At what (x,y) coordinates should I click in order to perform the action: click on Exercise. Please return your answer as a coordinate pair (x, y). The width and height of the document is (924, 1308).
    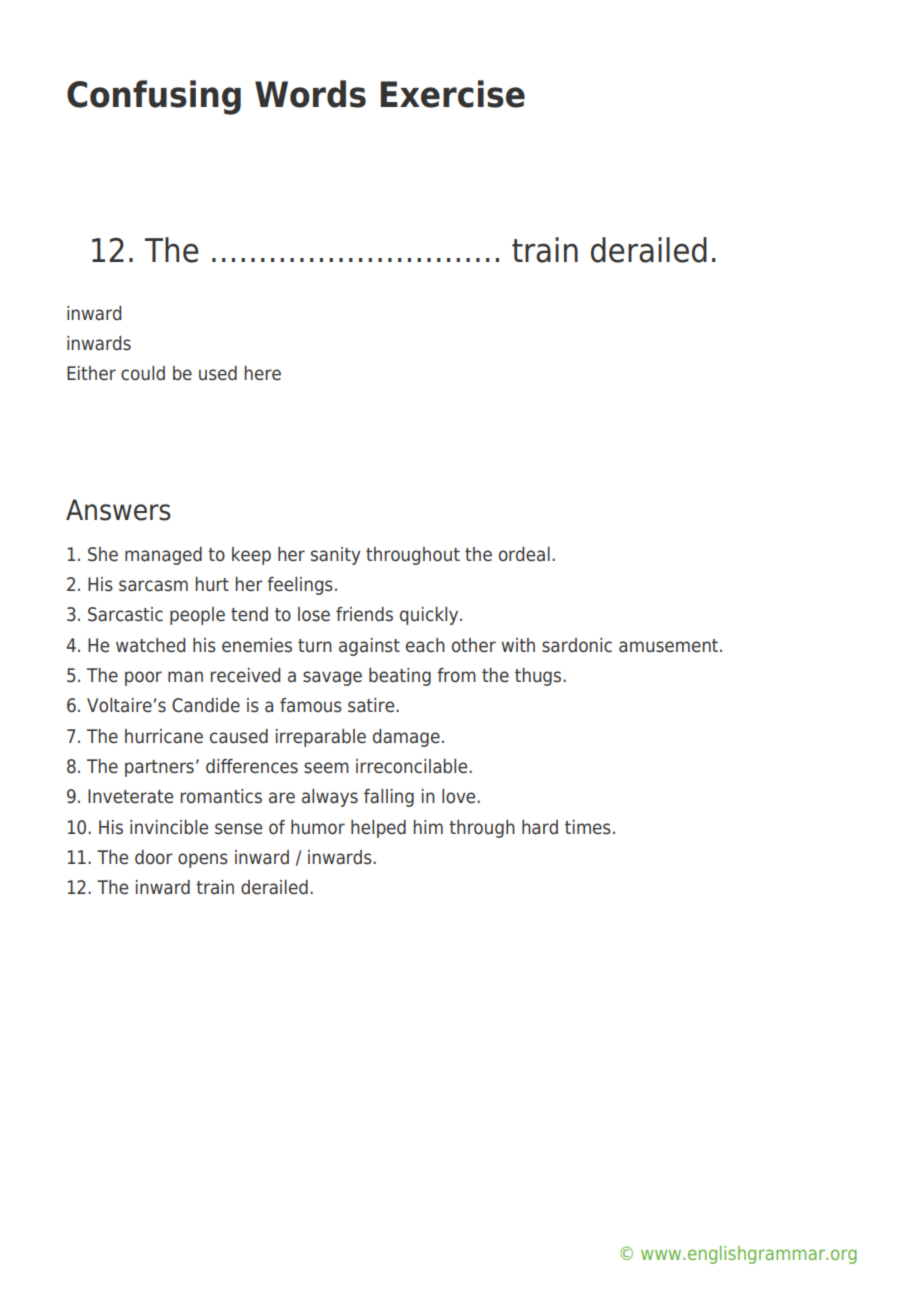
    Looking at the image, I should click on (453, 94).
